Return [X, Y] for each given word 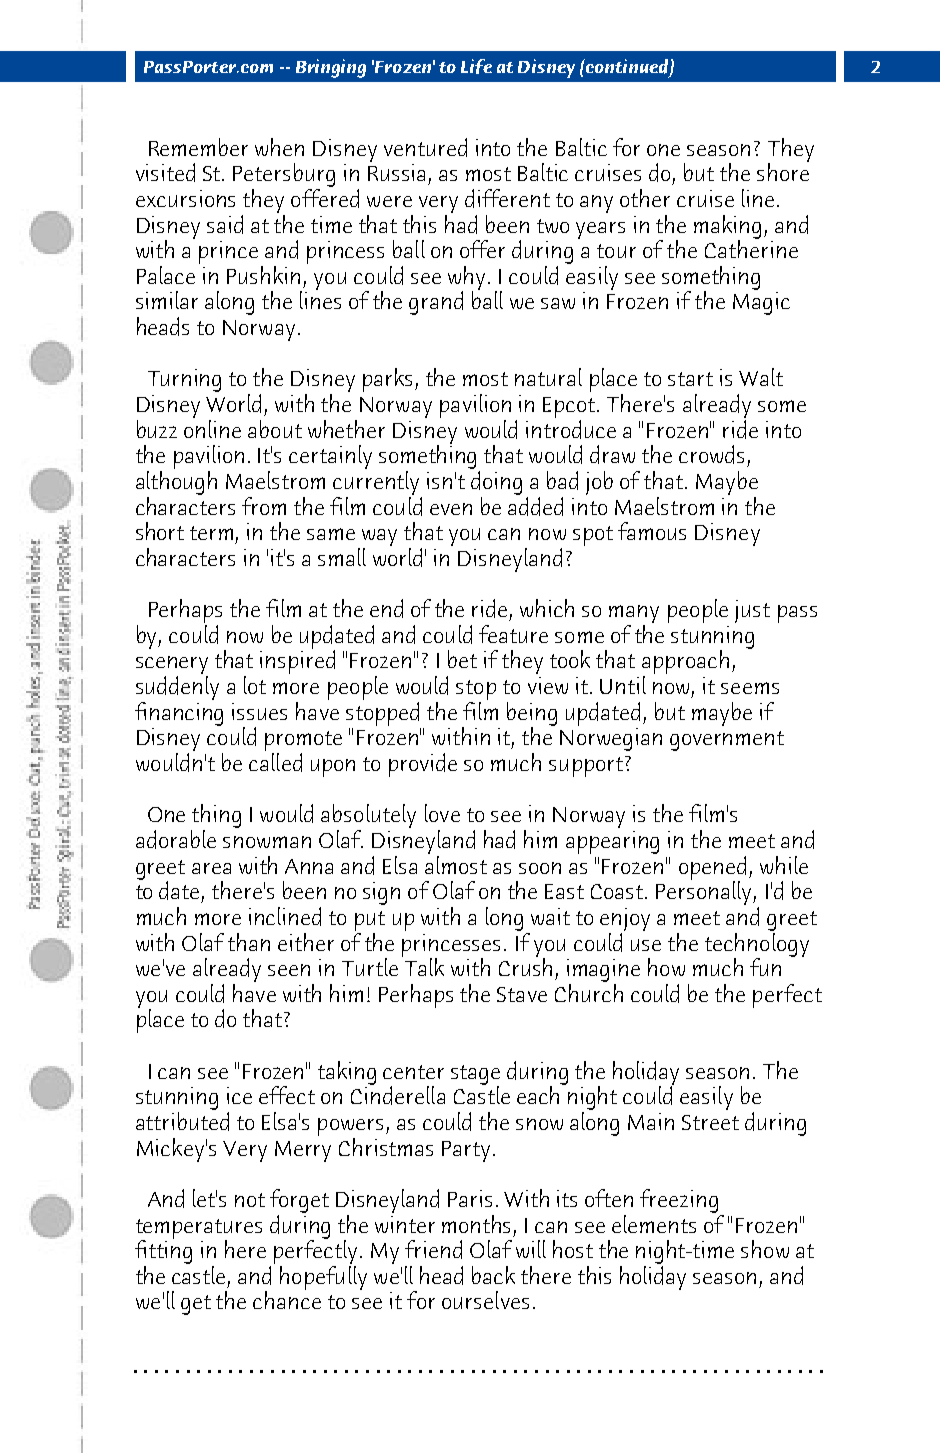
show [765, 1249]
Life [476, 66]
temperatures [199, 1230]
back [493, 1275]
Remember [198, 147]
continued [627, 67]
